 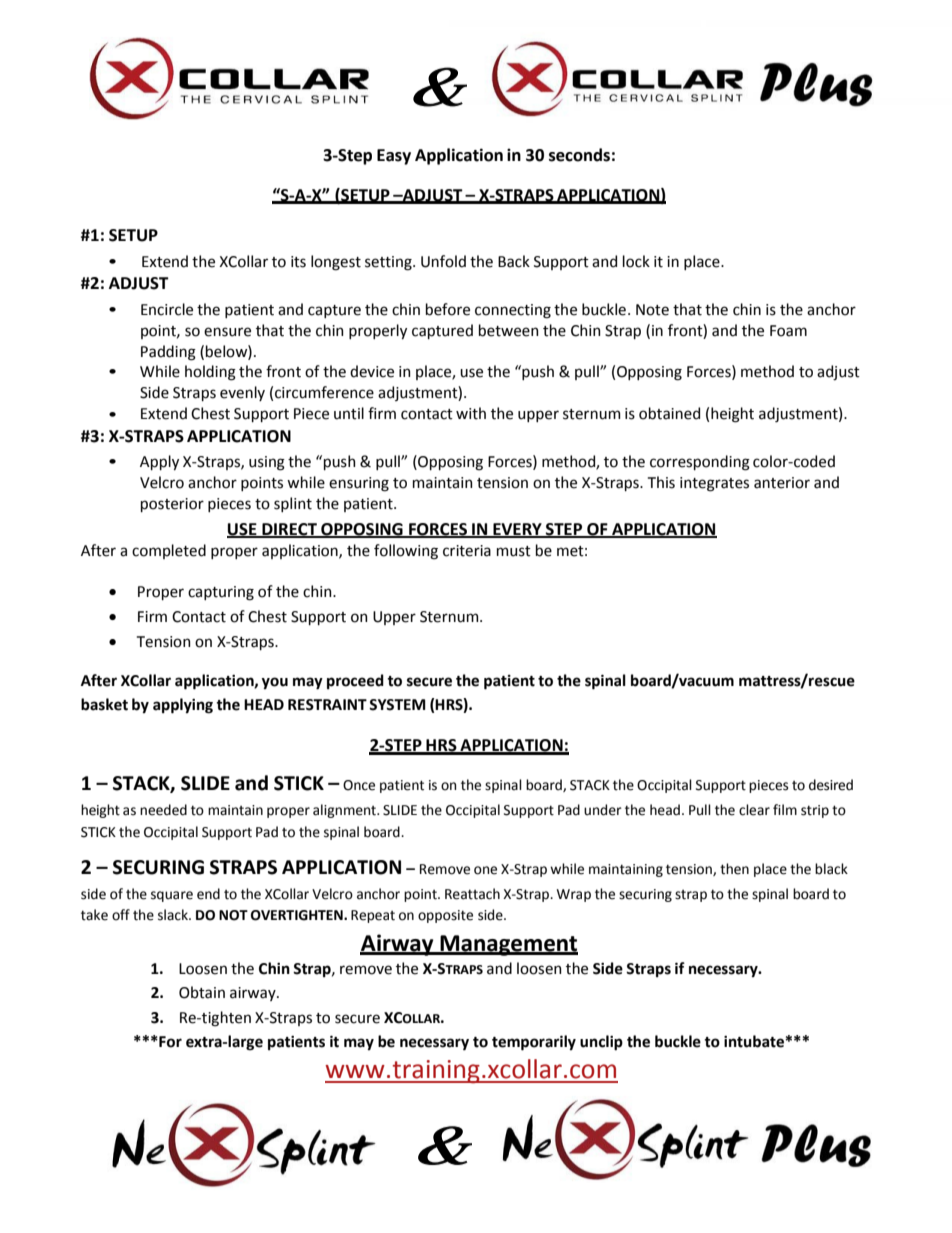 What do you see at coordinates (714, 484) in the screenshot?
I see `integrates` at bounding box center [714, 484].
